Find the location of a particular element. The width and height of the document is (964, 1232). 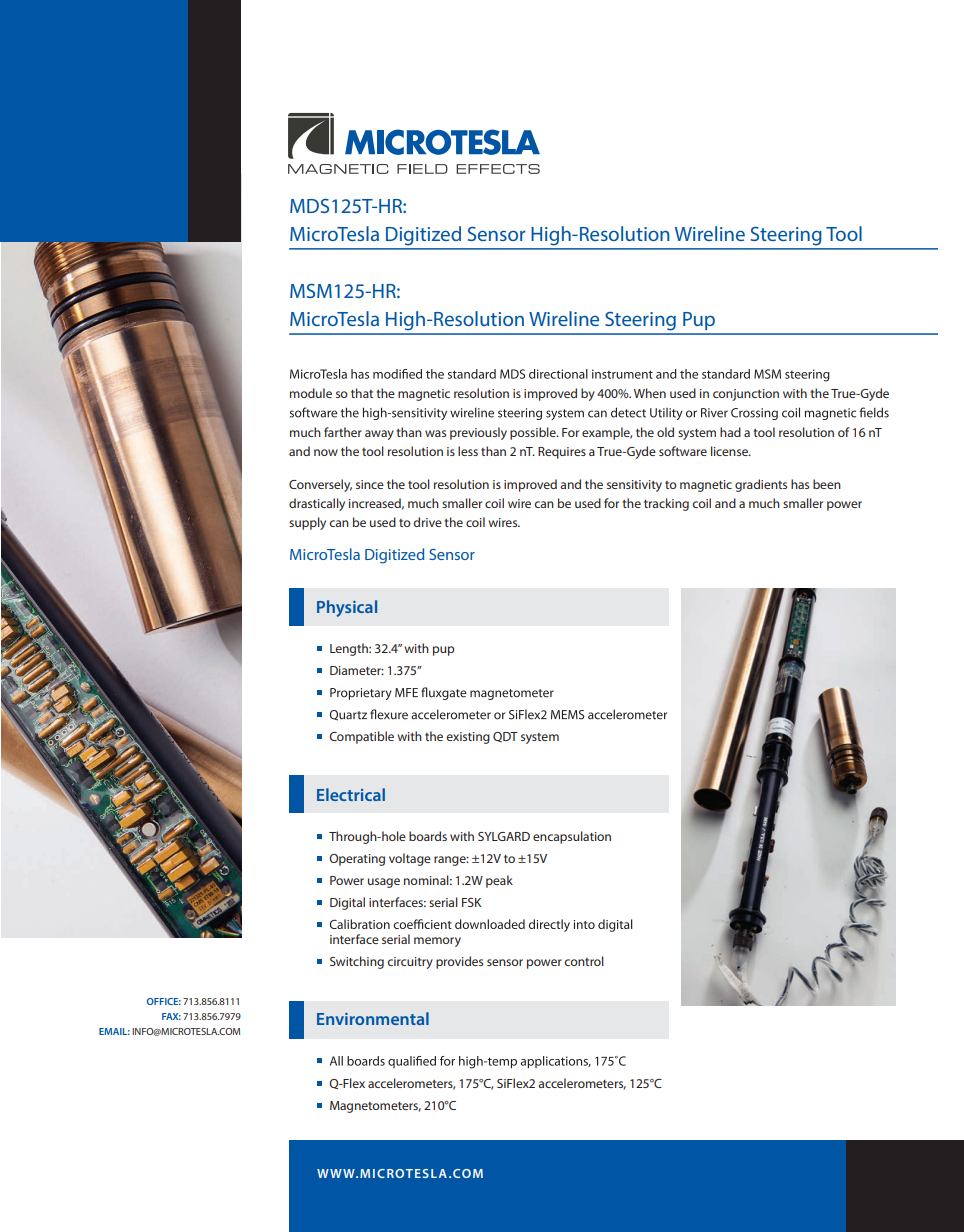

that is located at coordinates (362, 393).
